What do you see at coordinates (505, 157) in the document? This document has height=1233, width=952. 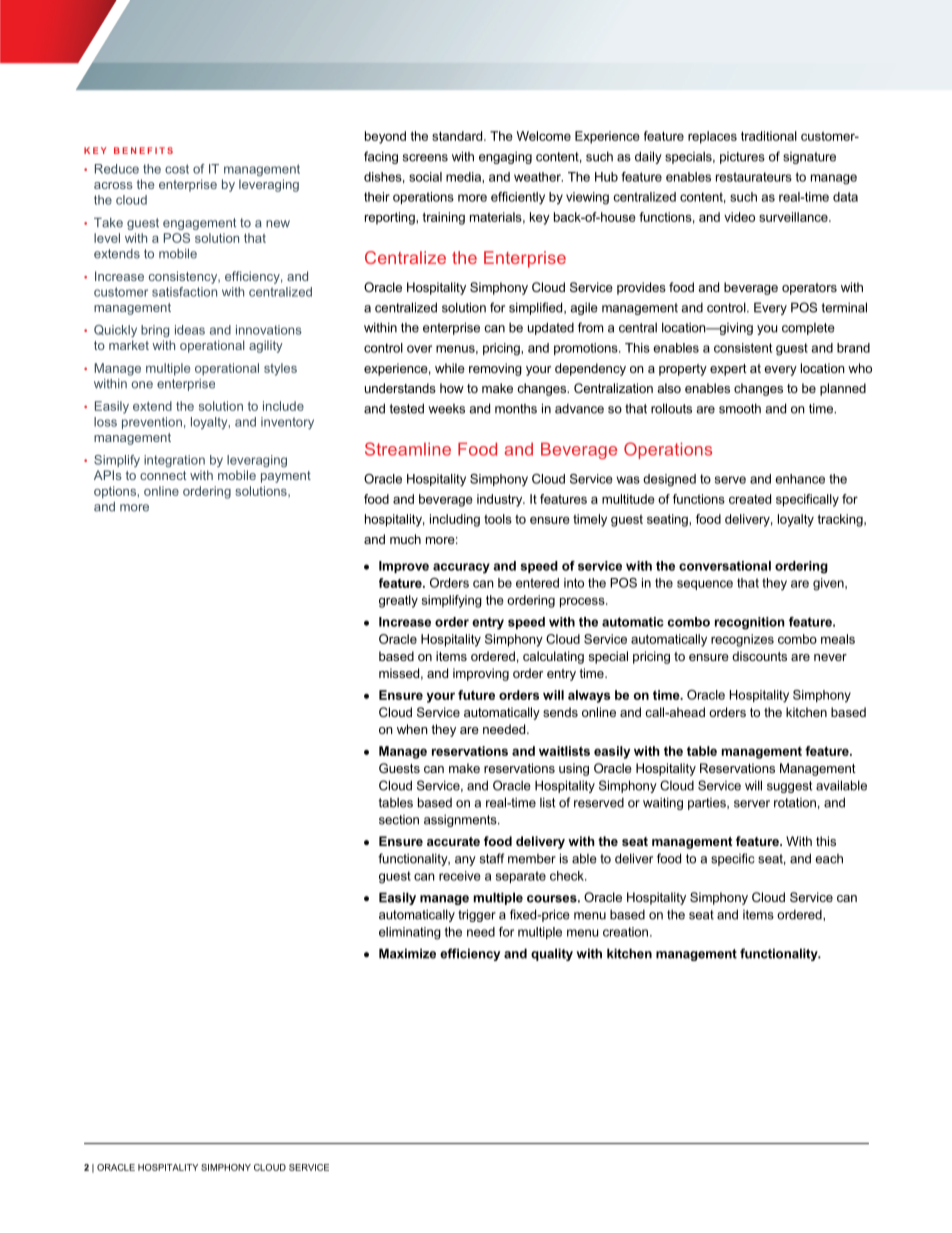 I see `engaging` at bounding box center [505, 157].
